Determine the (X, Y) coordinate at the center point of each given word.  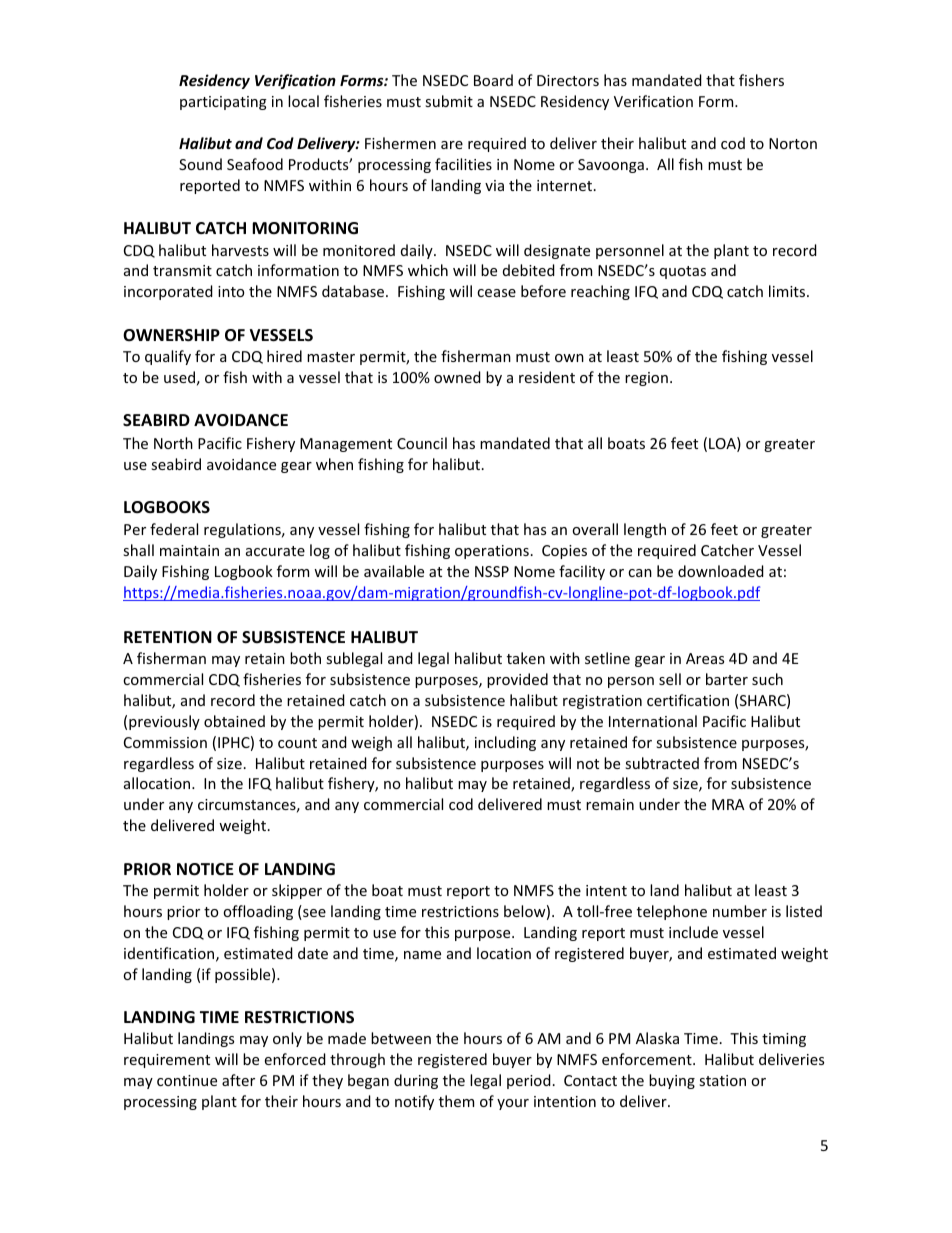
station (722, 1080)
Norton (793, 143)
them (456, 1101)
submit (449, 101)
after (238, 1080)
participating (223, 103)
